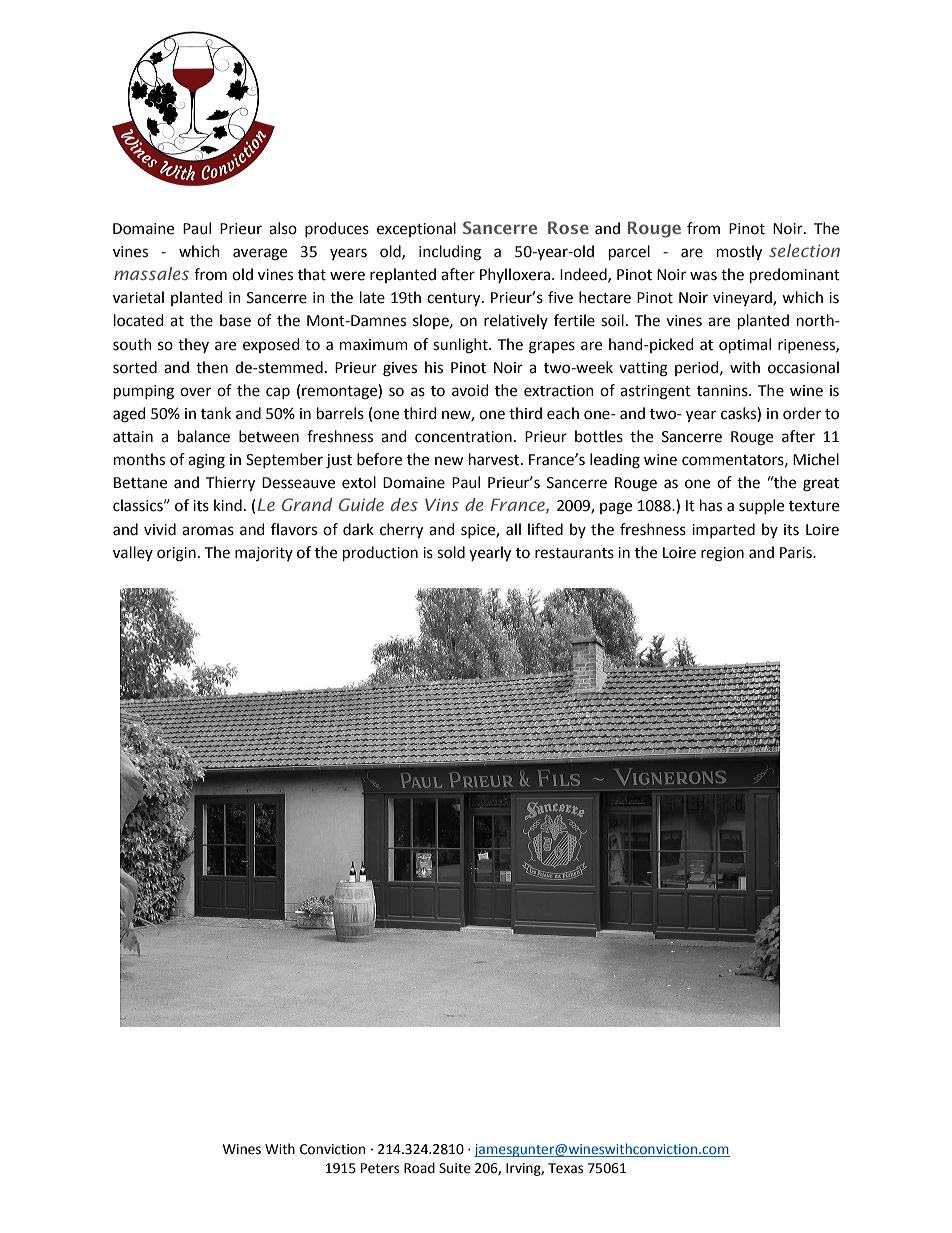  Describe the element at coordinates (260, 254) in the screenshot. I see `average` at that location.
